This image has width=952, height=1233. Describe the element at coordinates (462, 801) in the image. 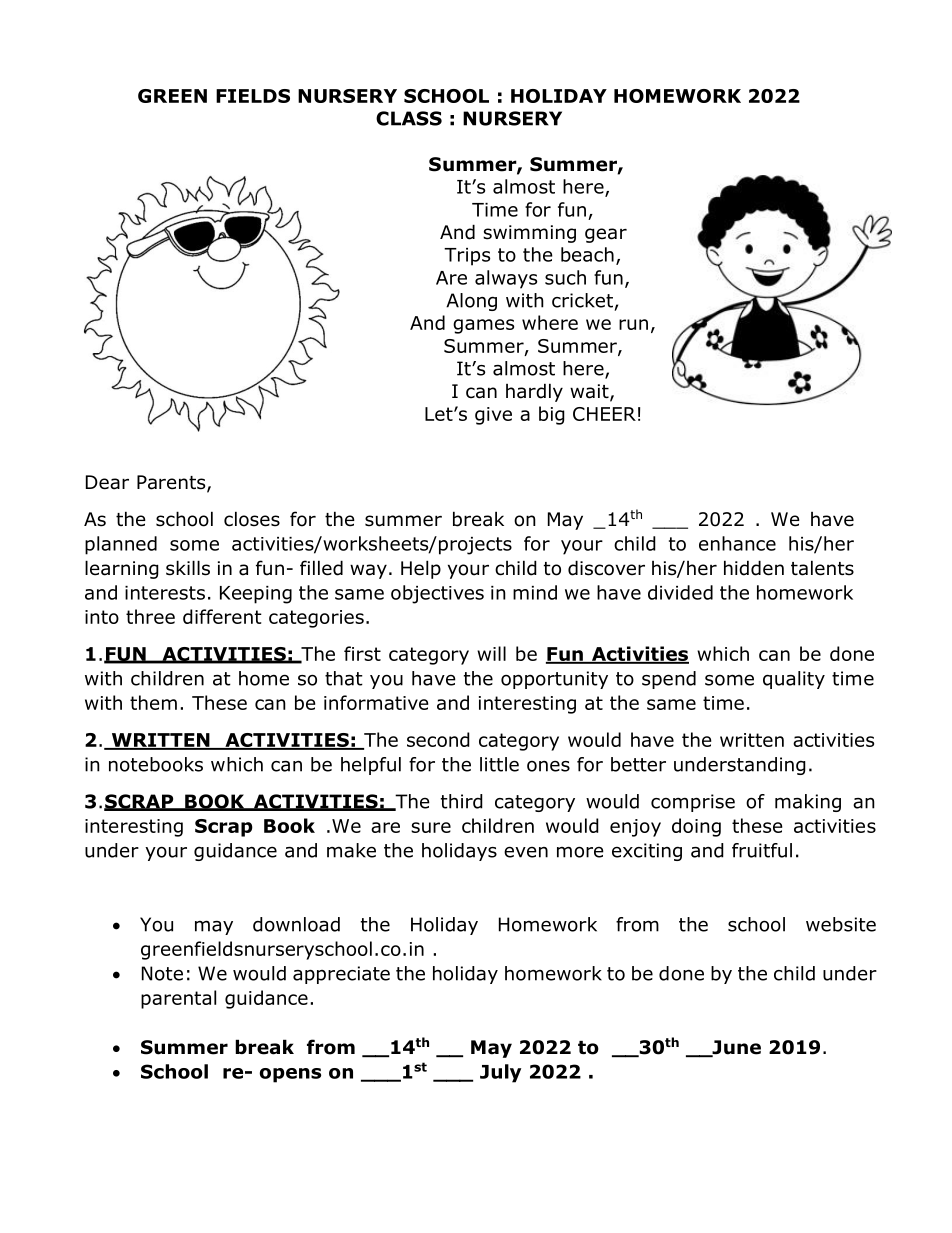

I see `third` at that location.
